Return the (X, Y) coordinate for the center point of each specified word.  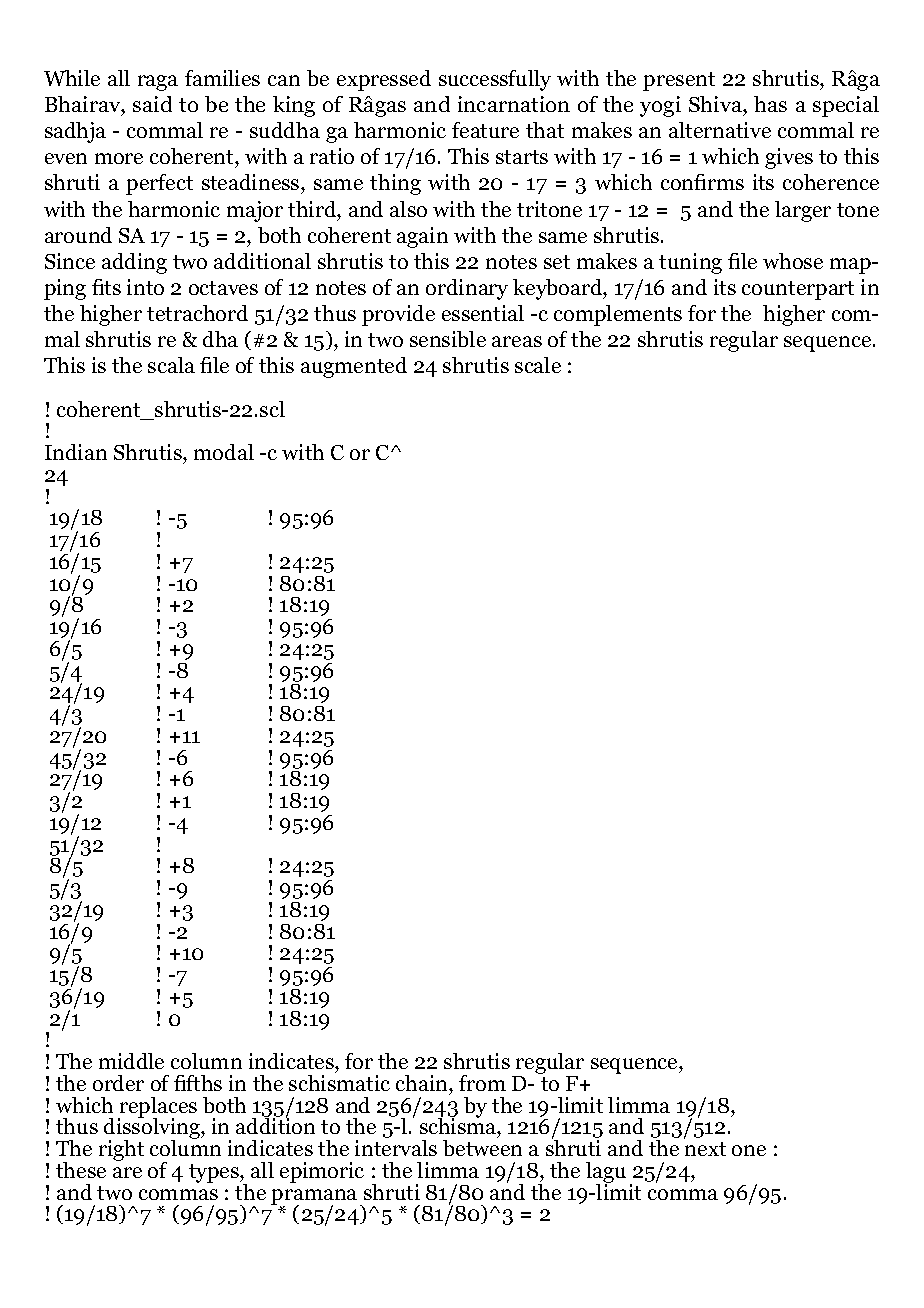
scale (538, 365)
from (482, 1083)
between (482, 1148)
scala (171, 365)
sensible (448, 339)
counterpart (798, 290)
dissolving (153, 1129)
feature (485, 130)
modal (224, 452)
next (705, 1149)
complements (618, 315)
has (770, 104)
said (152, 104)
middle (131, 1061)
